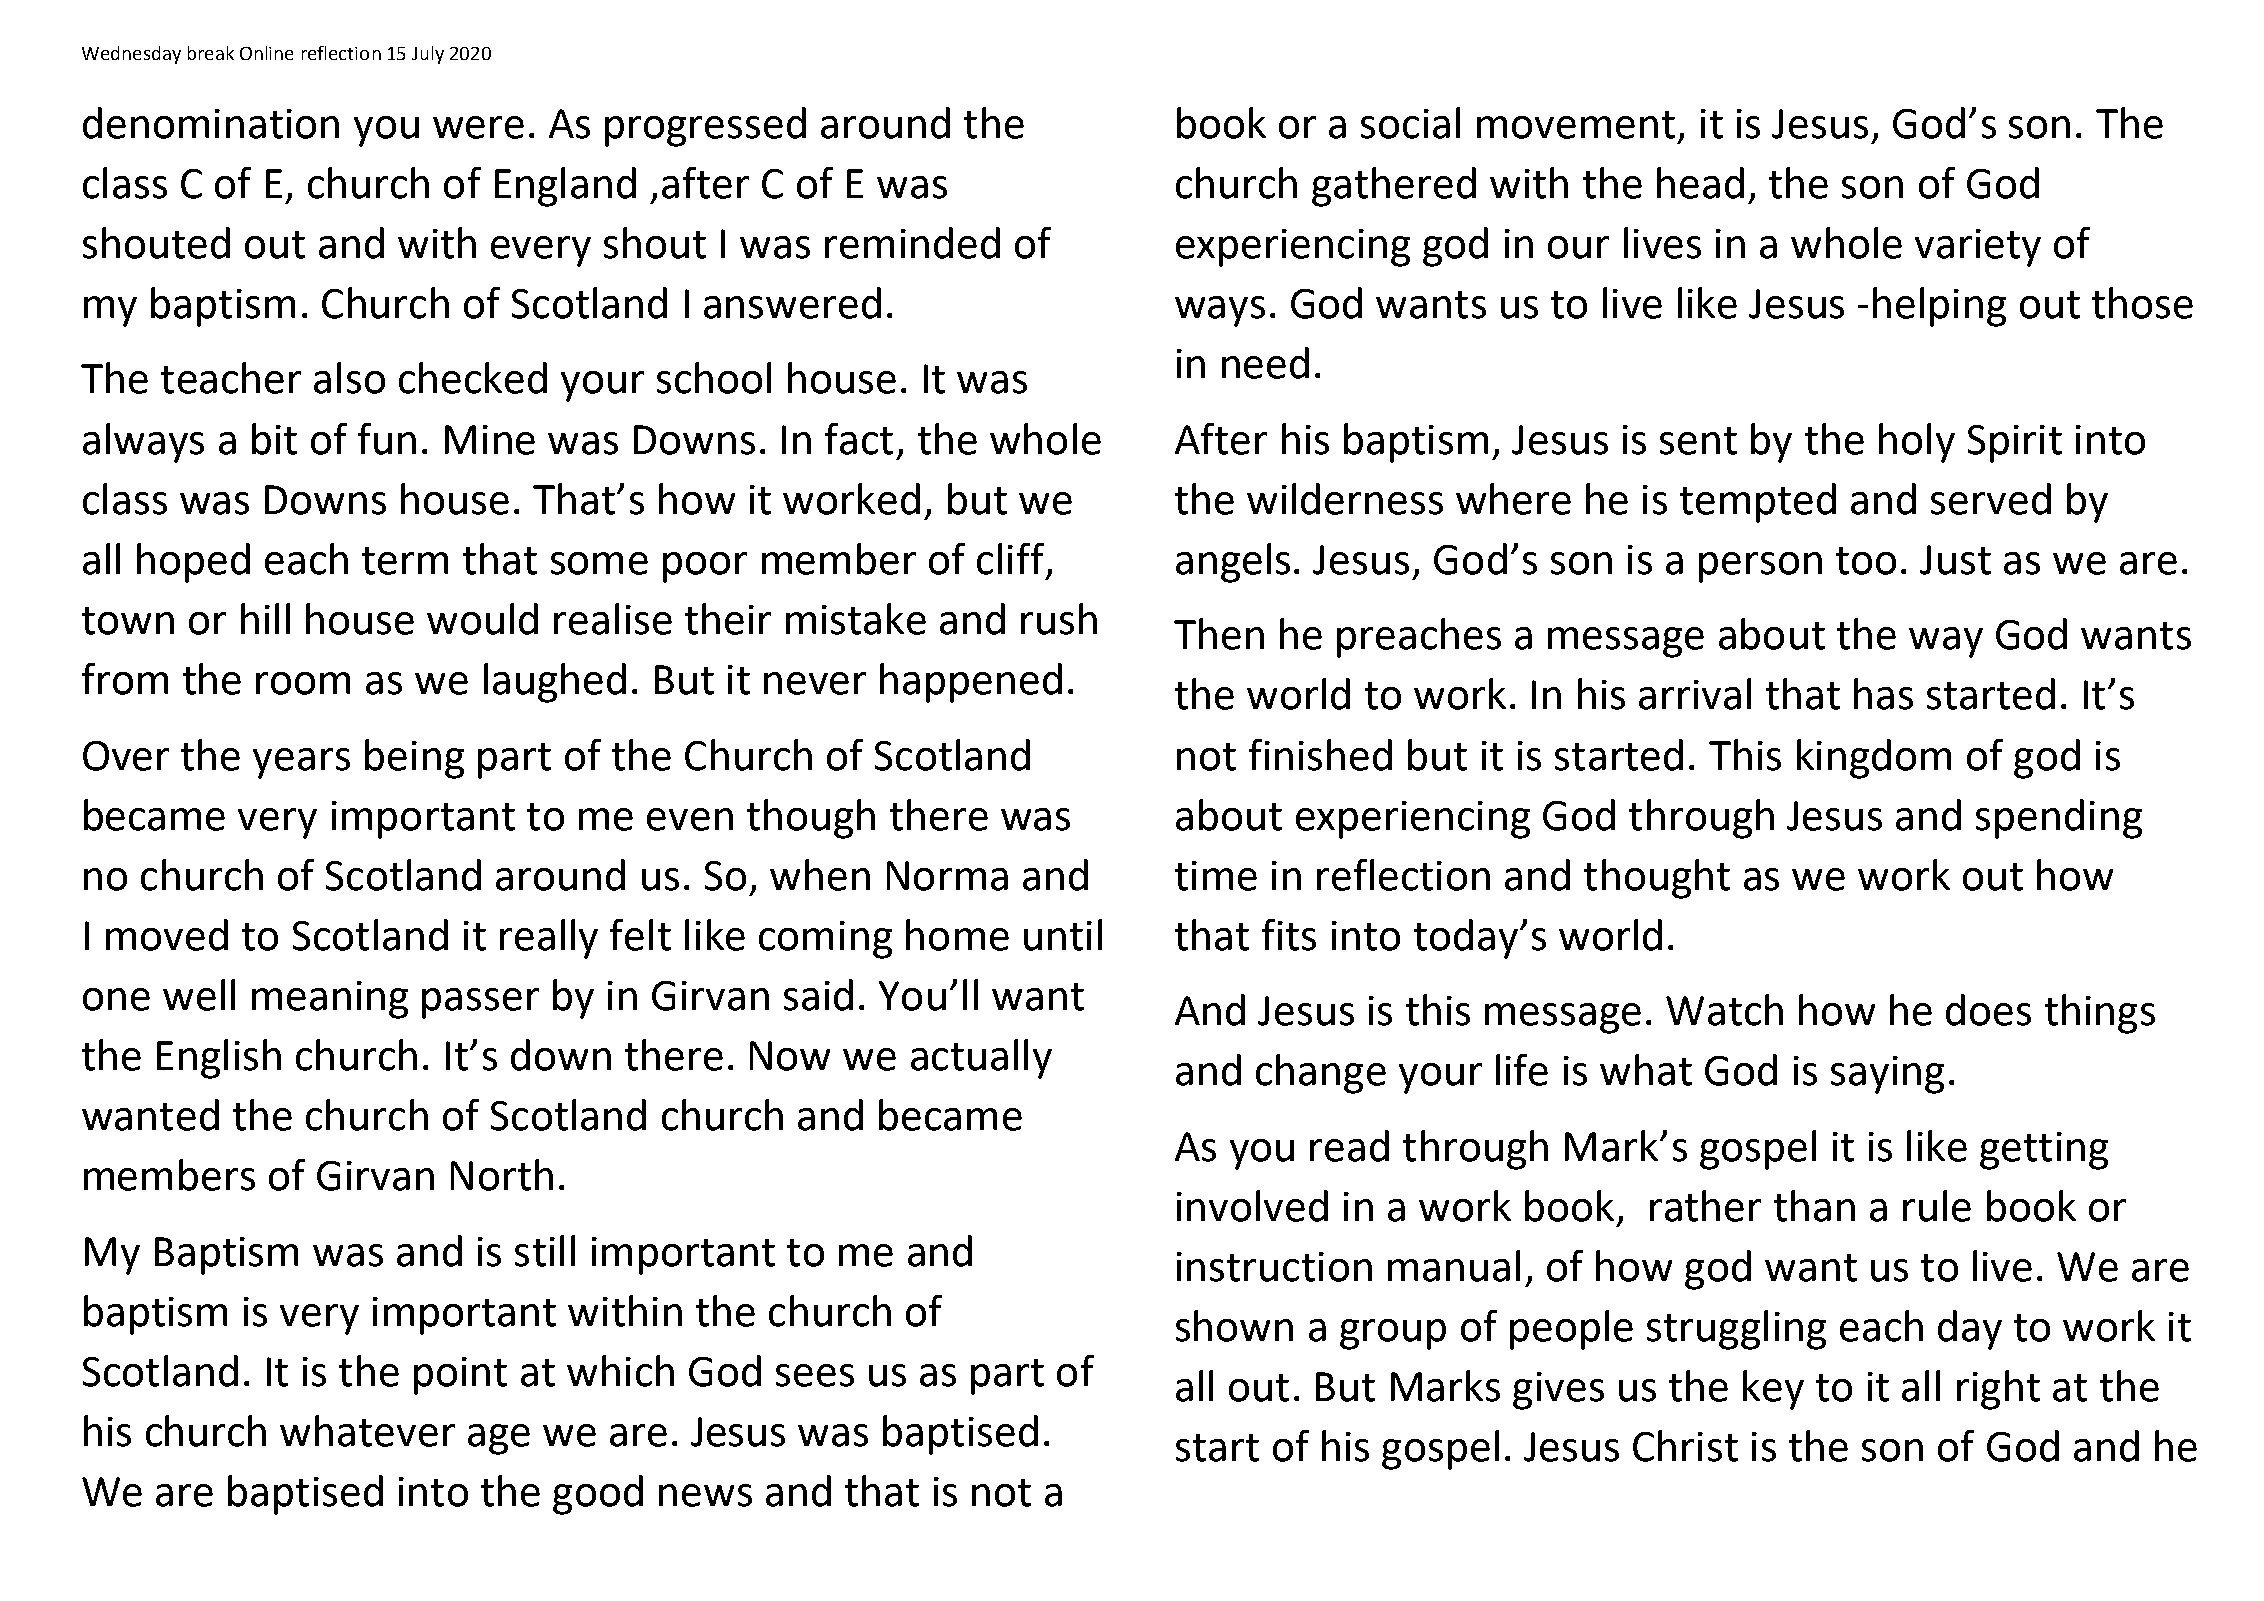  I want to click on social, so click(1410, 123).
